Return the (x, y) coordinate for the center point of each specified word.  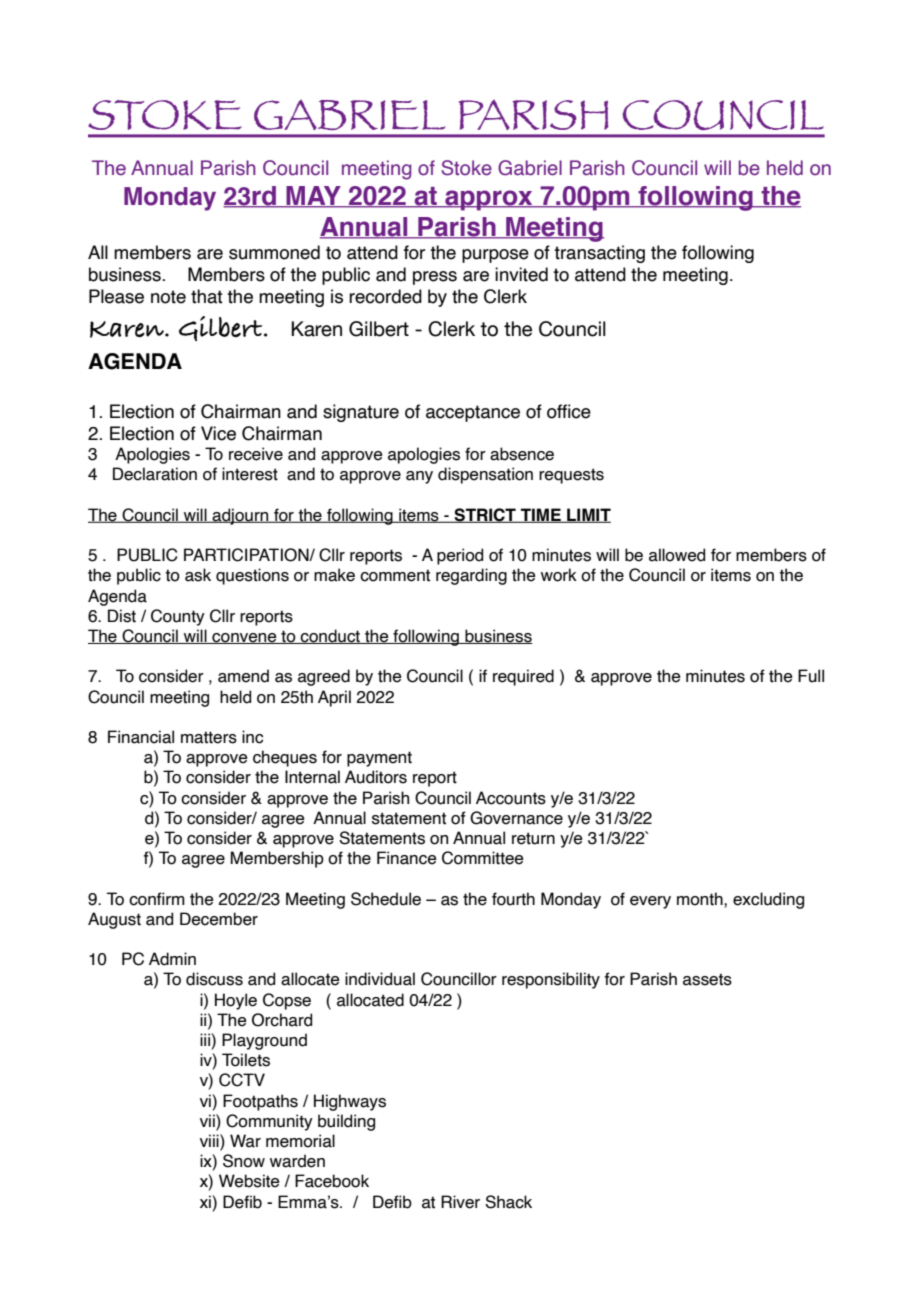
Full (811, 676)
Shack (508, 1202)
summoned (274, 252)
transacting (599, 254)
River (460, 1202)
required (523, 677)
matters (209, 737)
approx (489, 200)
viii (210, 1140)
